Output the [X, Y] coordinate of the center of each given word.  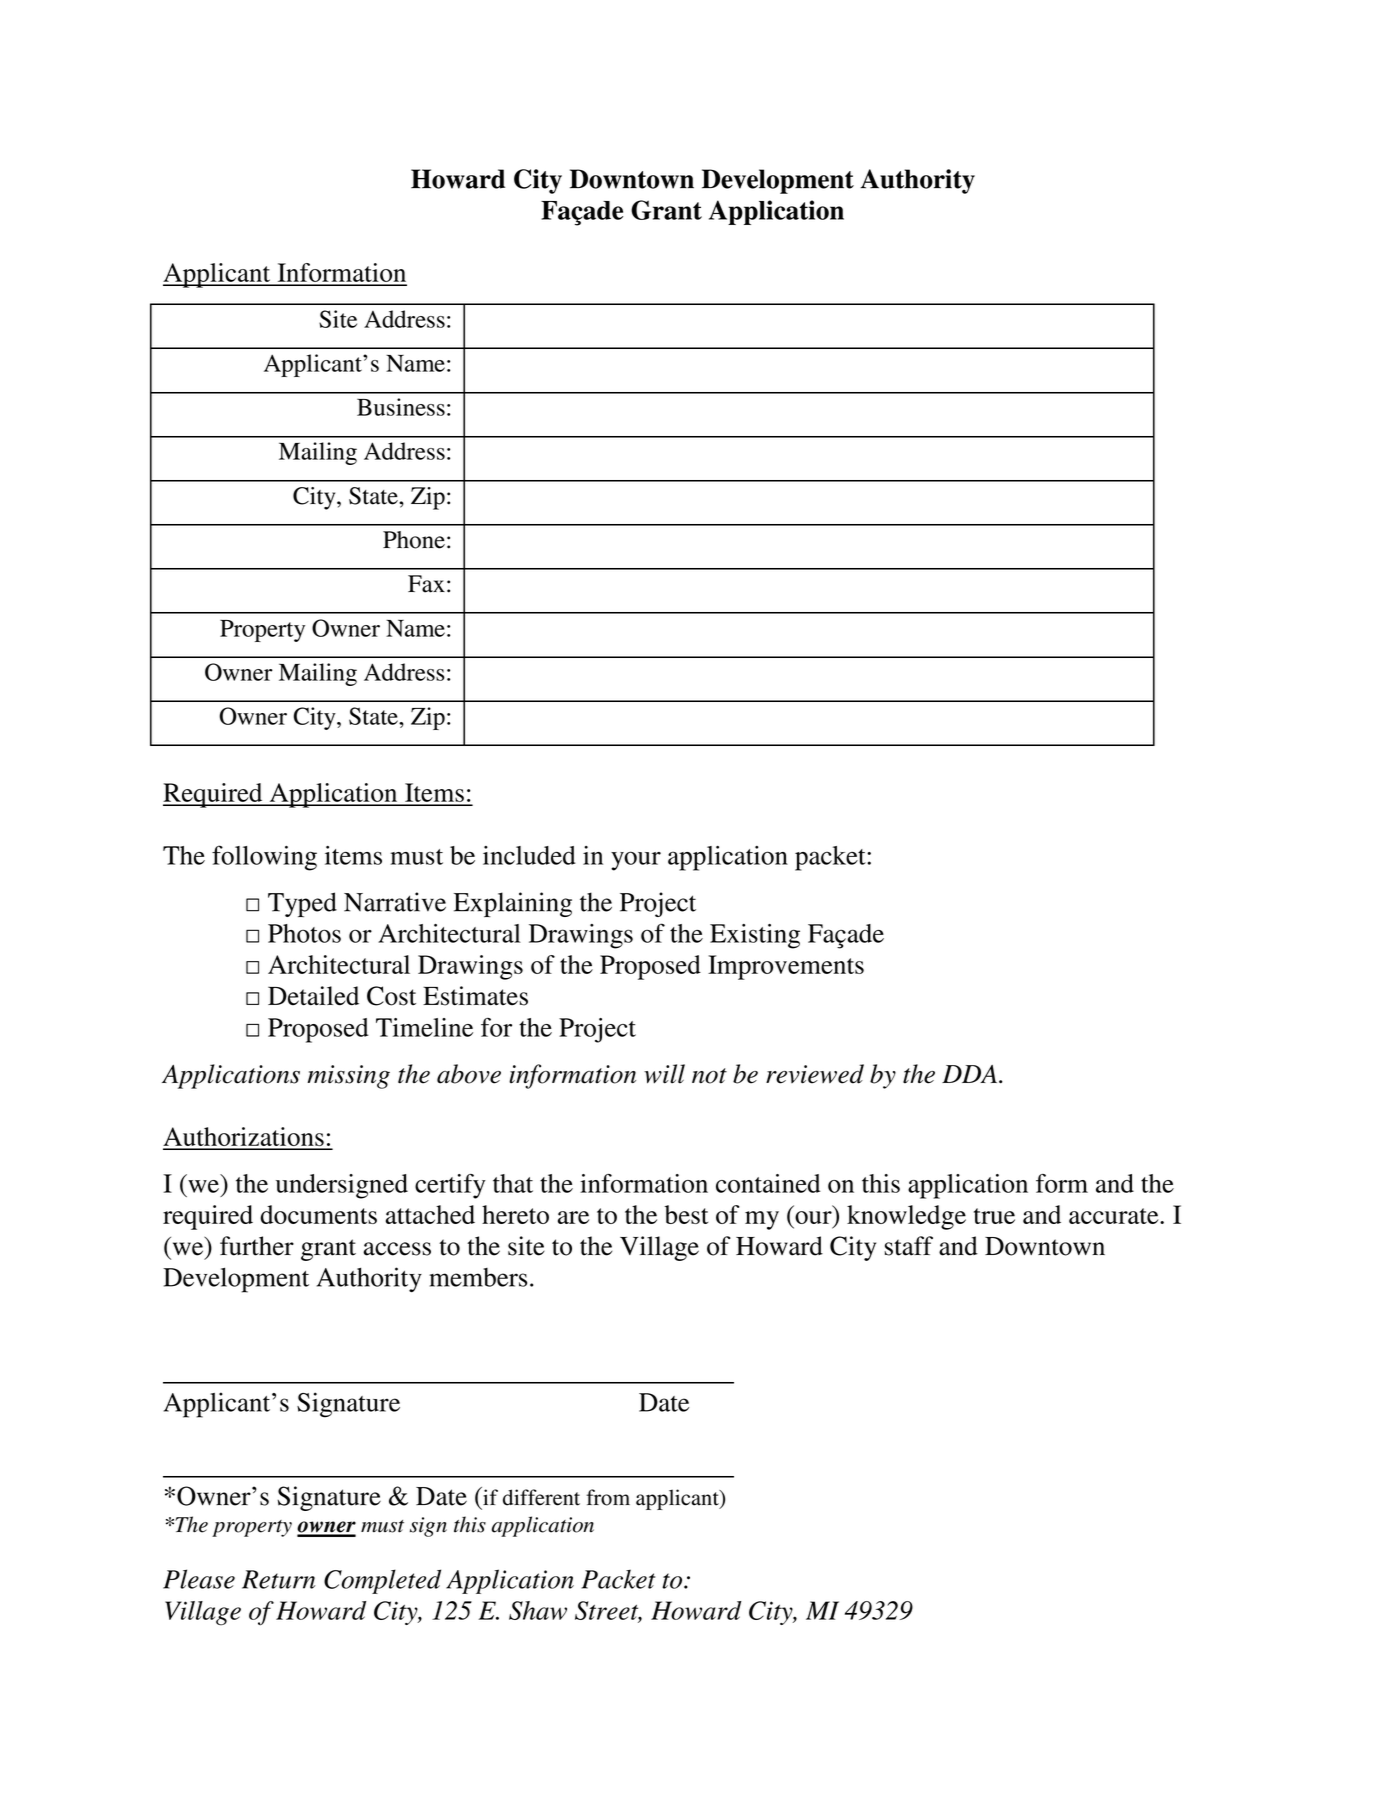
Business [401, 407]
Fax [426, 584]
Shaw [538, 1610]
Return [278, 1579]
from [608, 1497]
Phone [414, 540]
